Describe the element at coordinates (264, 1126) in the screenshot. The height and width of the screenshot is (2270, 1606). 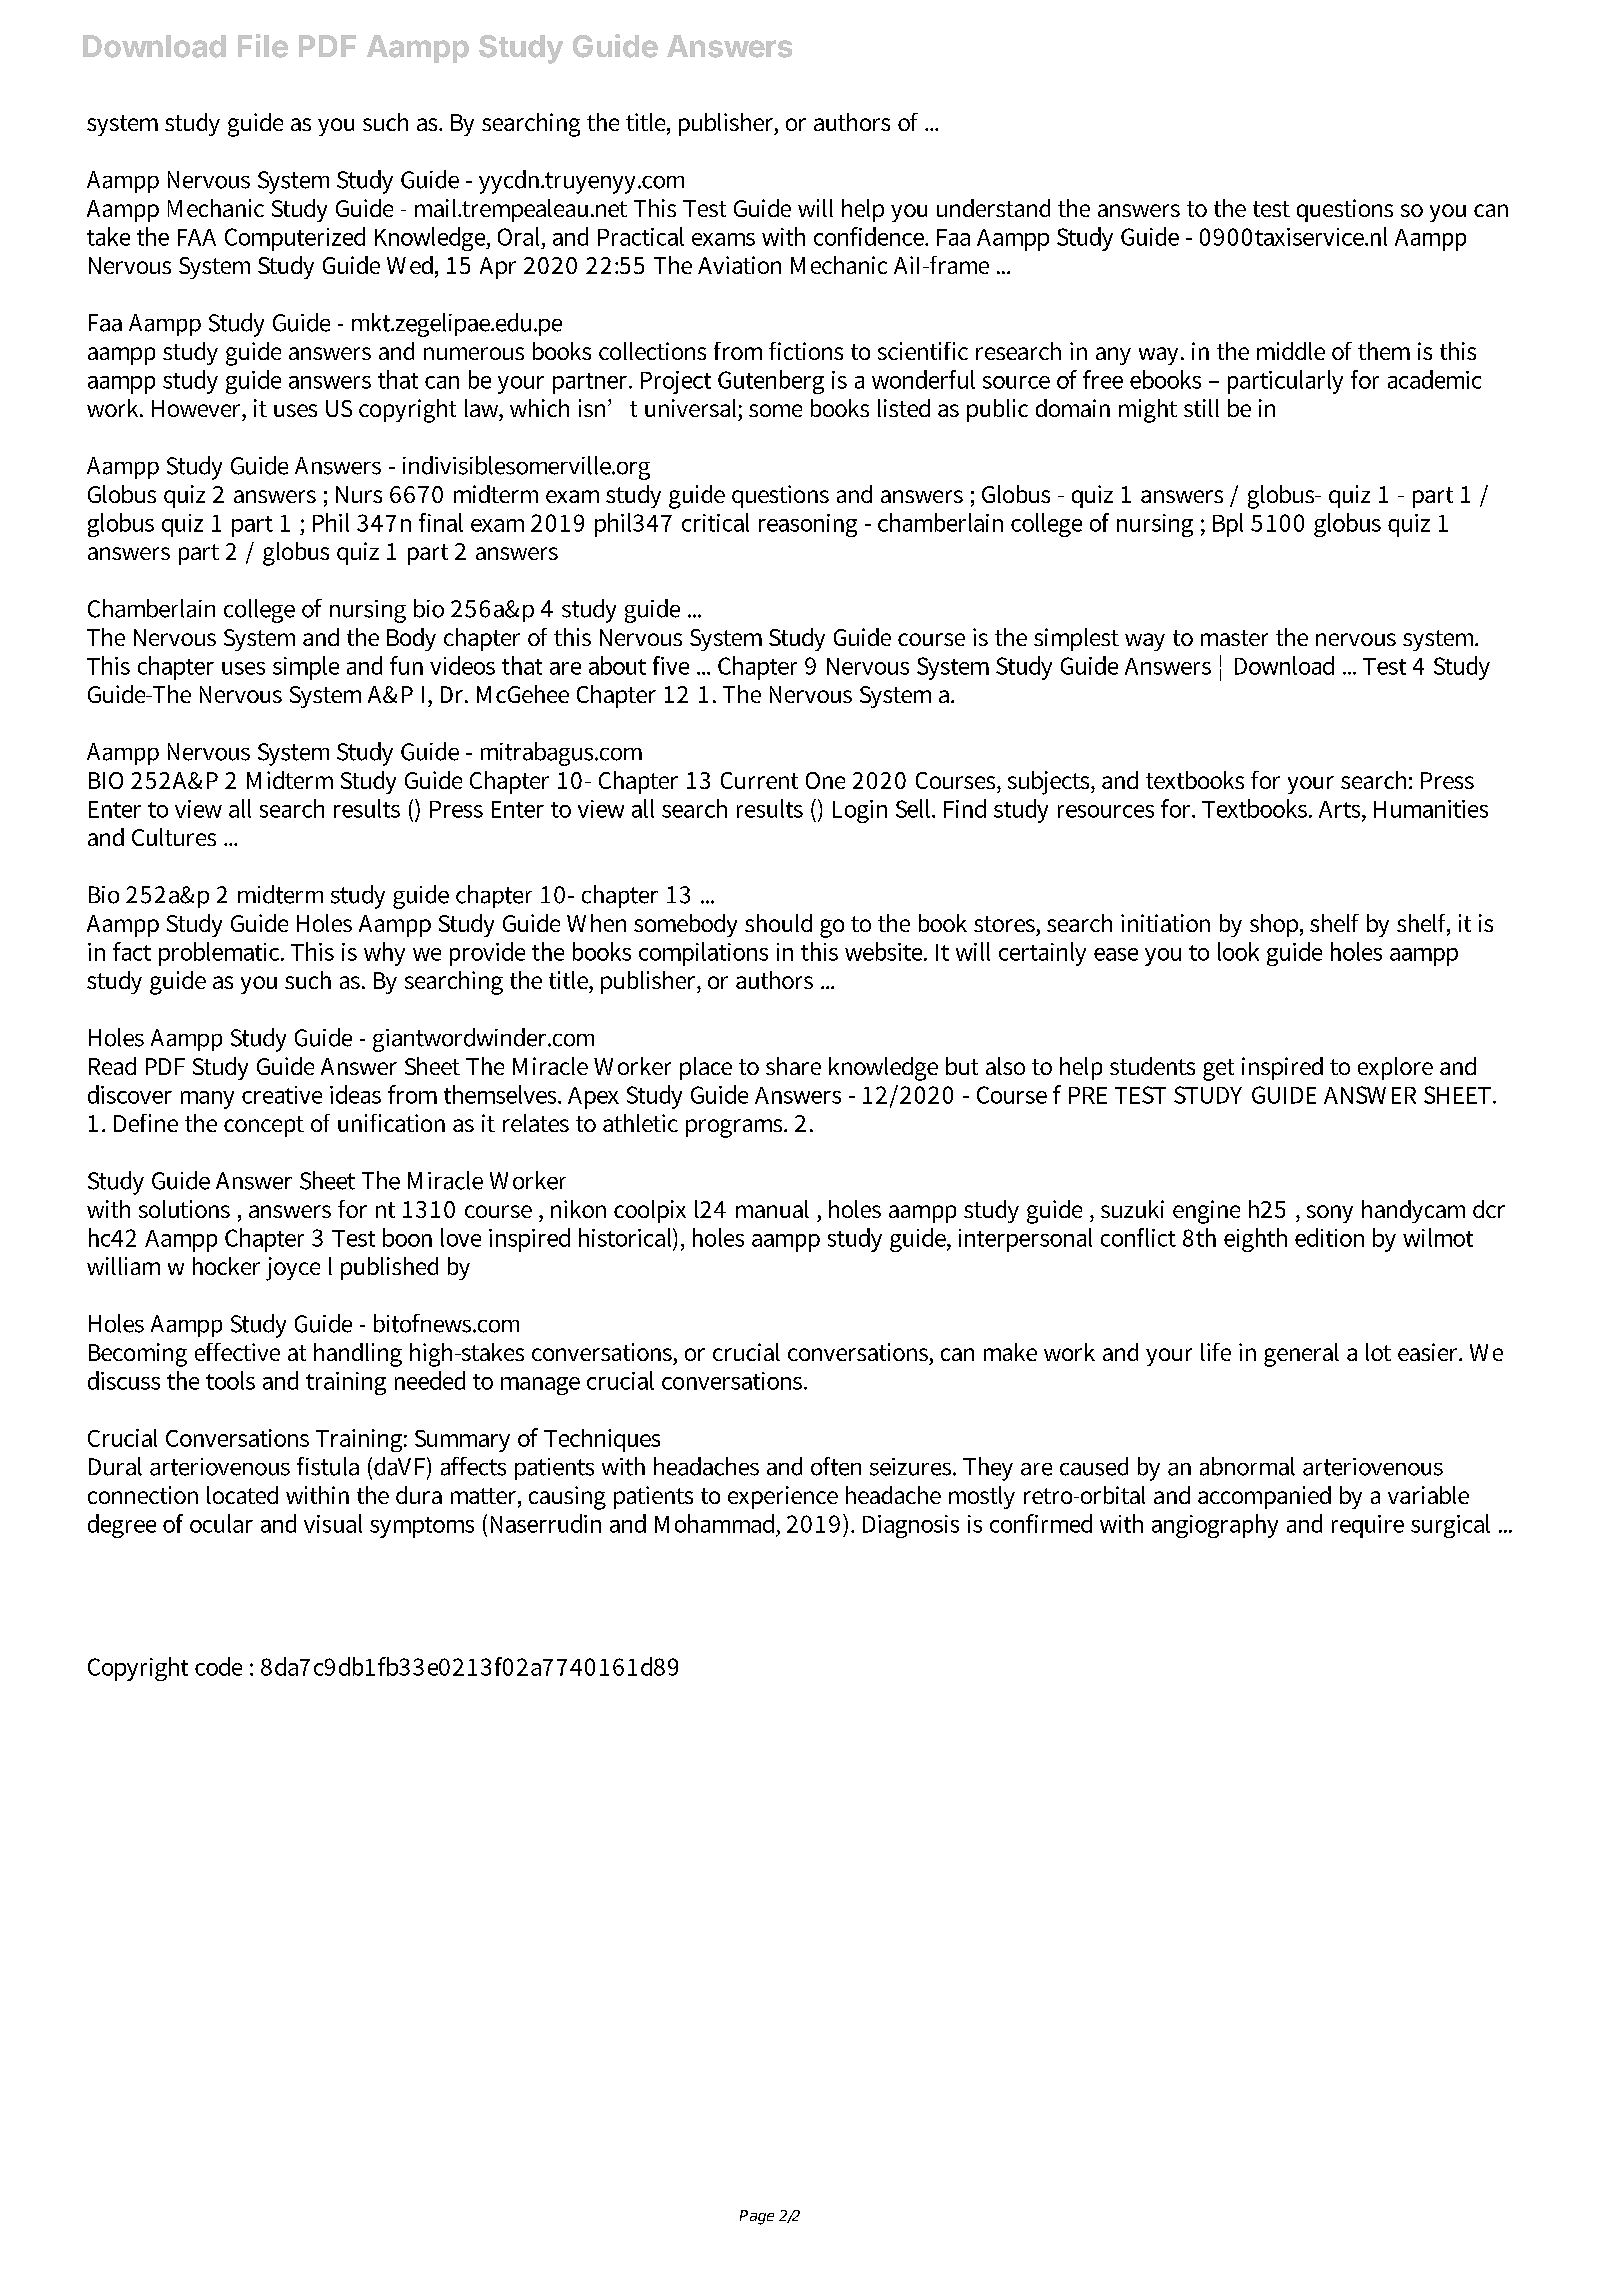
I see `concept` at that location.
